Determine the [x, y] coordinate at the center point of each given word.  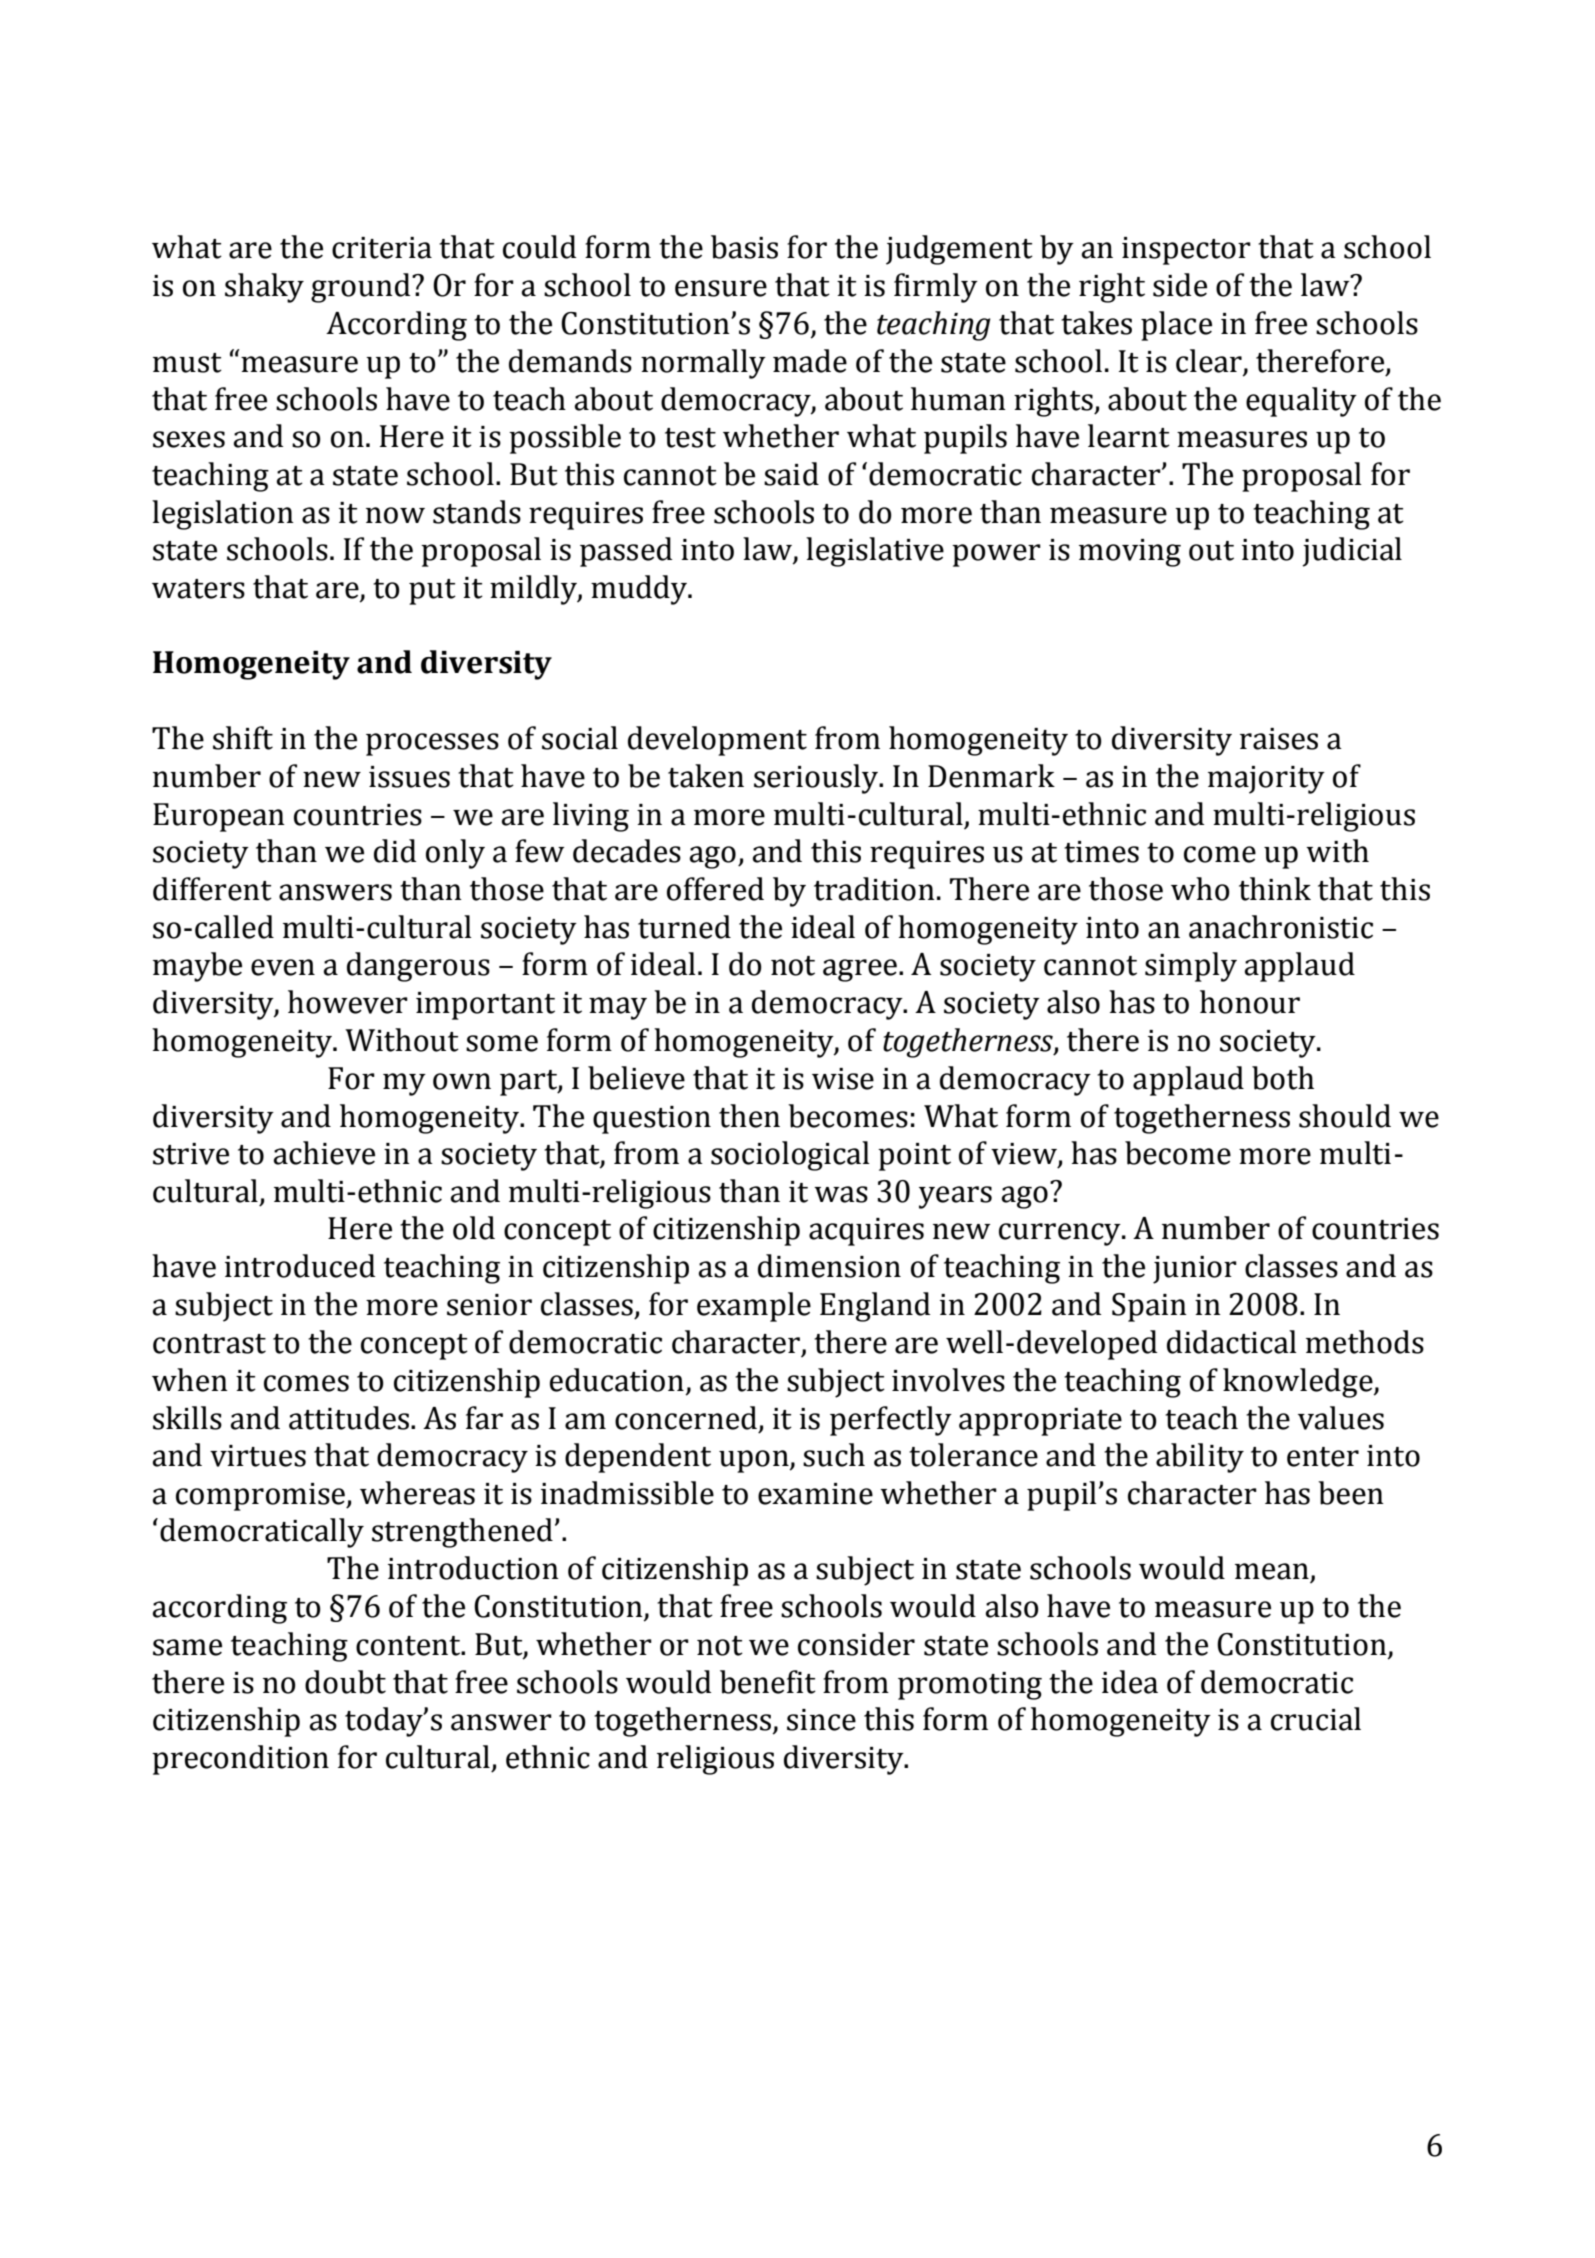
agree [860, 970]
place [1176, 326]
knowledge [1299, 1383]
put [432, 592]
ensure [721, 288]
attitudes [350, 1418]
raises [1279, 739]
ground [362, 288]
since [821, 1720]
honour [1250, 1002]
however [348, 1002]
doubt [345, 1682]
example [754, 1307]
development [717, 741]
